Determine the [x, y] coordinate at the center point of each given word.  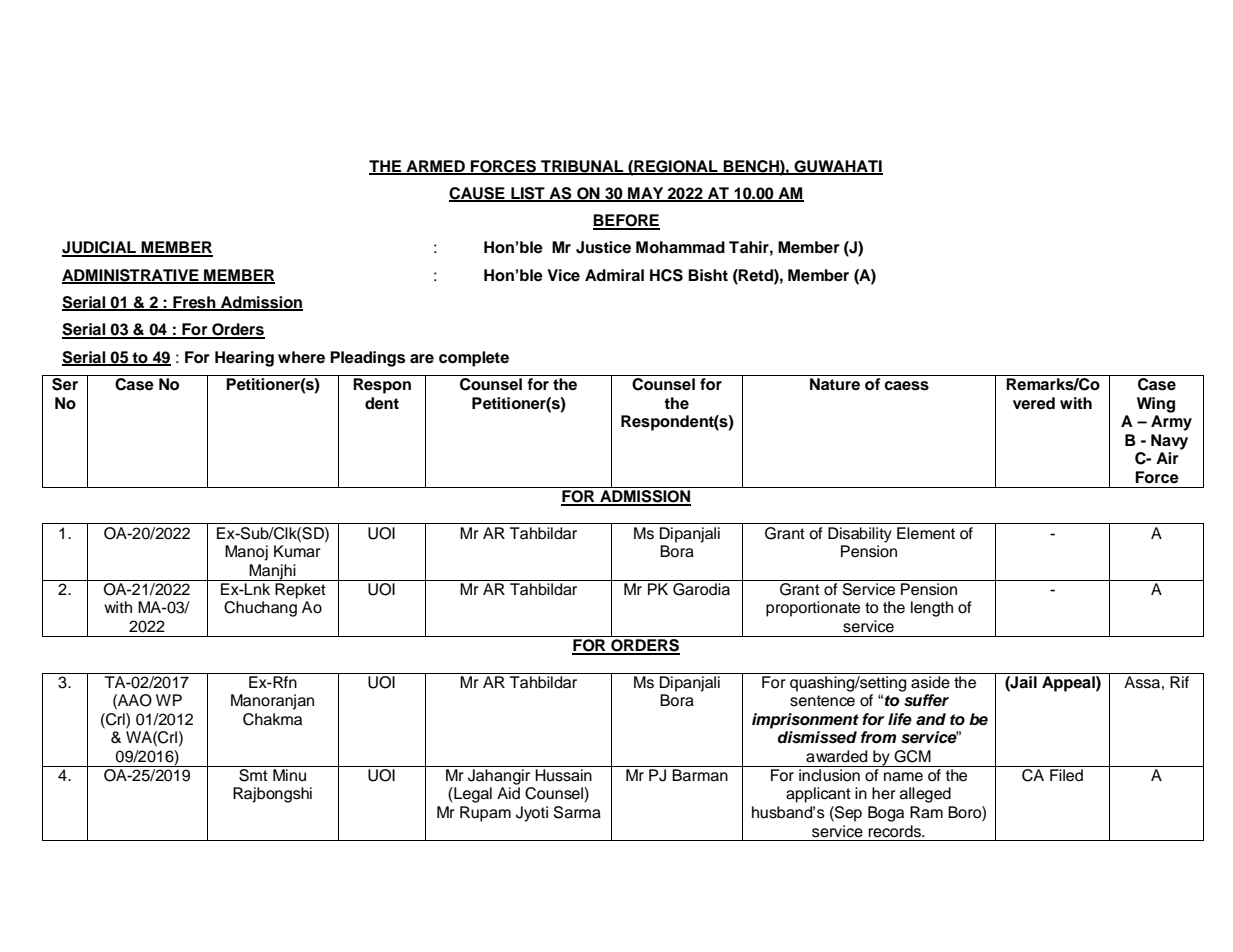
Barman [700, 775]
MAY [646, 194]
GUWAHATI [837, 167]
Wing [1156, 405]
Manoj [246, 553]
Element [926, 533]
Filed [1066, 775]
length [932, 609]
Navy [1169, 442]
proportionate [813, 609]
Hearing [244, 359]
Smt [253, 774]
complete [474, 359]
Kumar [297, 551]
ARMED [435, 167]
